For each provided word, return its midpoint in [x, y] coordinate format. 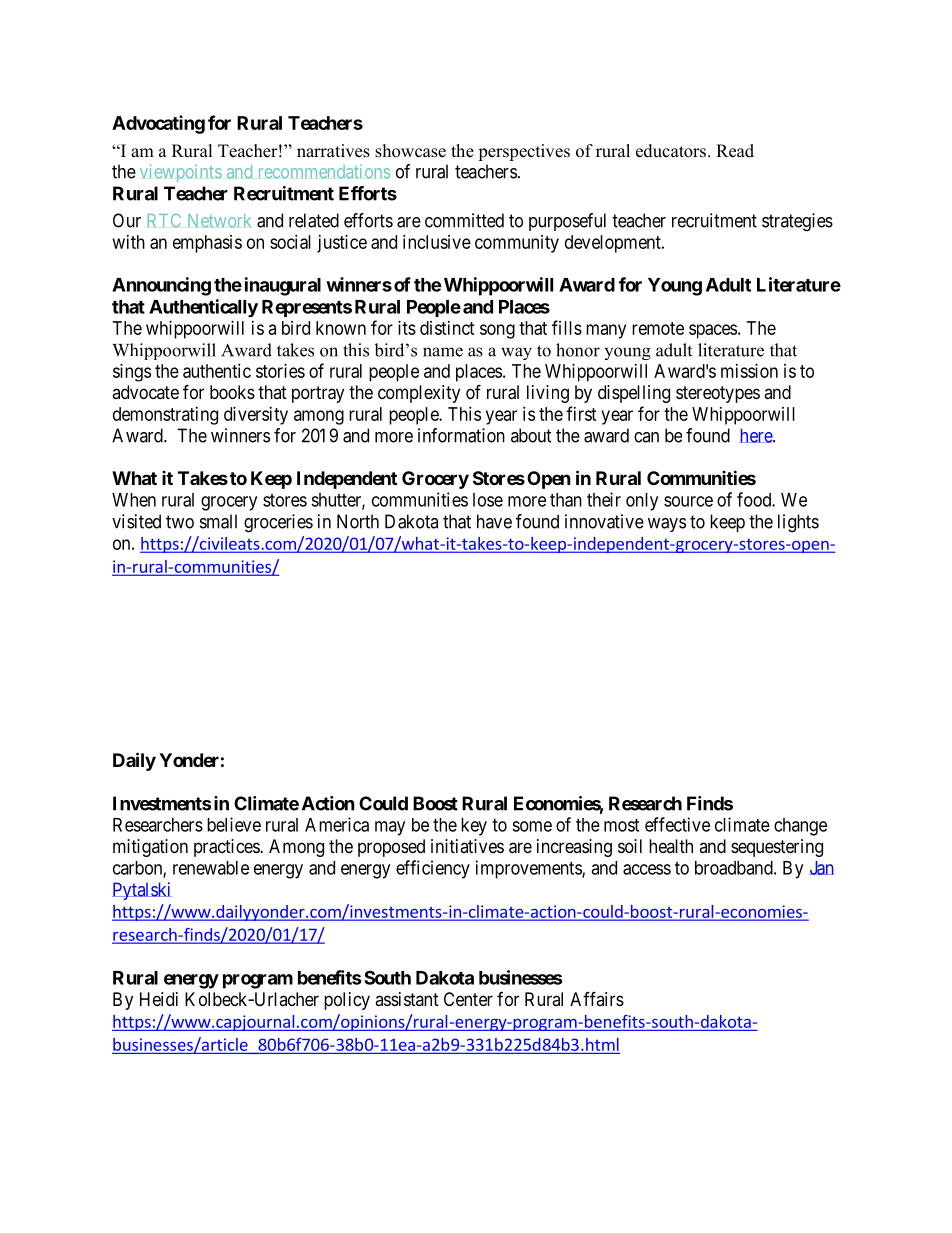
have [494, 521]
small [218, 521]
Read [735, 151]
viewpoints [181, 173]
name [443, 352]
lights [798, 523]
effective [677, 824]
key [474, 827]
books [232, 392]
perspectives [524, 152]
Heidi [159, 999]
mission [749, 371]
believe [234, 824]
